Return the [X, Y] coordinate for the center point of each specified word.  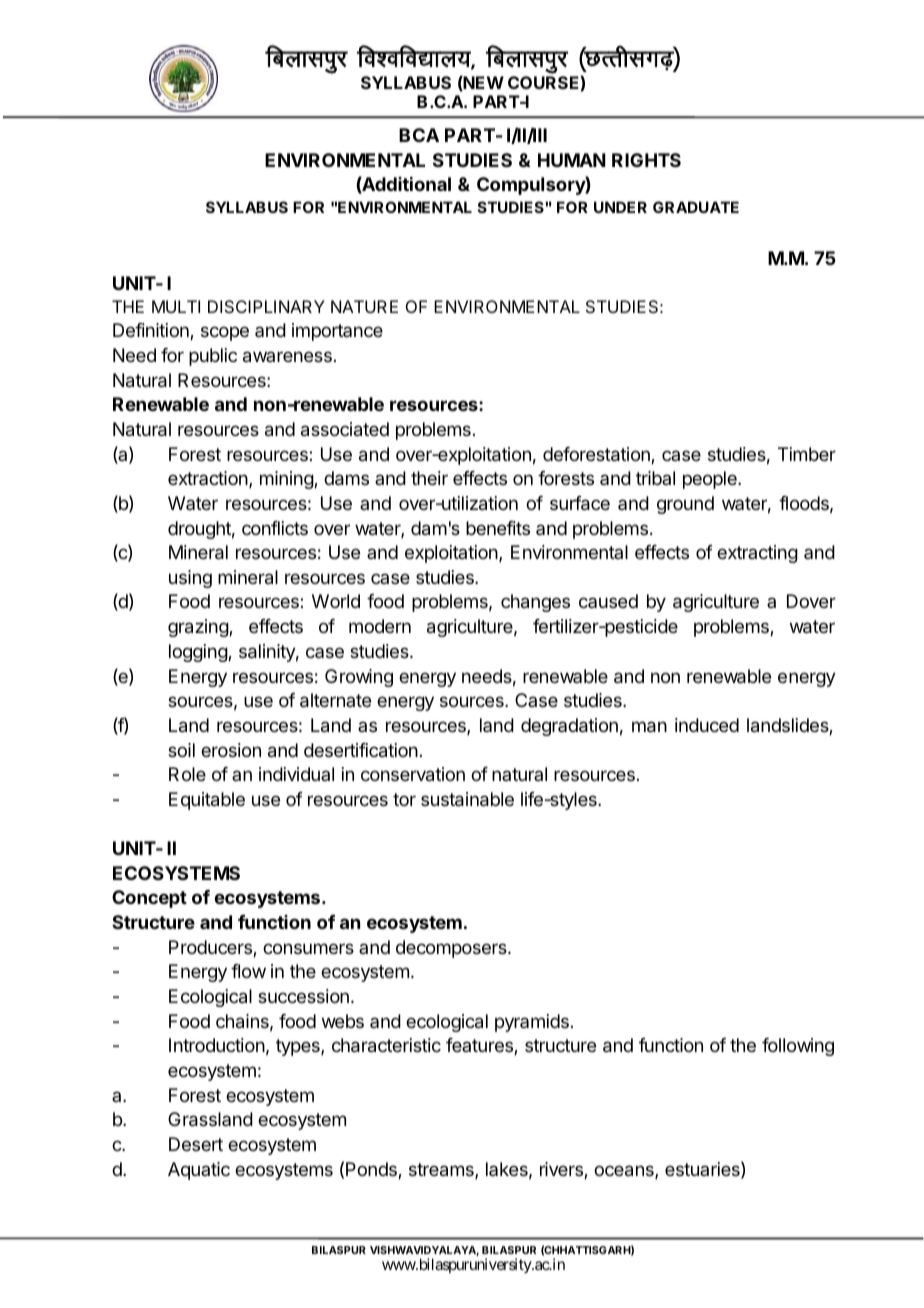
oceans [625, 1172]
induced [707, 725]
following [798, 1047]
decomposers [452, 949]
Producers [211, 948]
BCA [419, 135]
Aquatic [199, 1171]
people [711, 480]
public [213, 357]
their [429, 478]
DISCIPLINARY [266, 306]
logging [199, 653]
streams [442, 1171]
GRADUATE [696, 207]
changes [535, 603]
